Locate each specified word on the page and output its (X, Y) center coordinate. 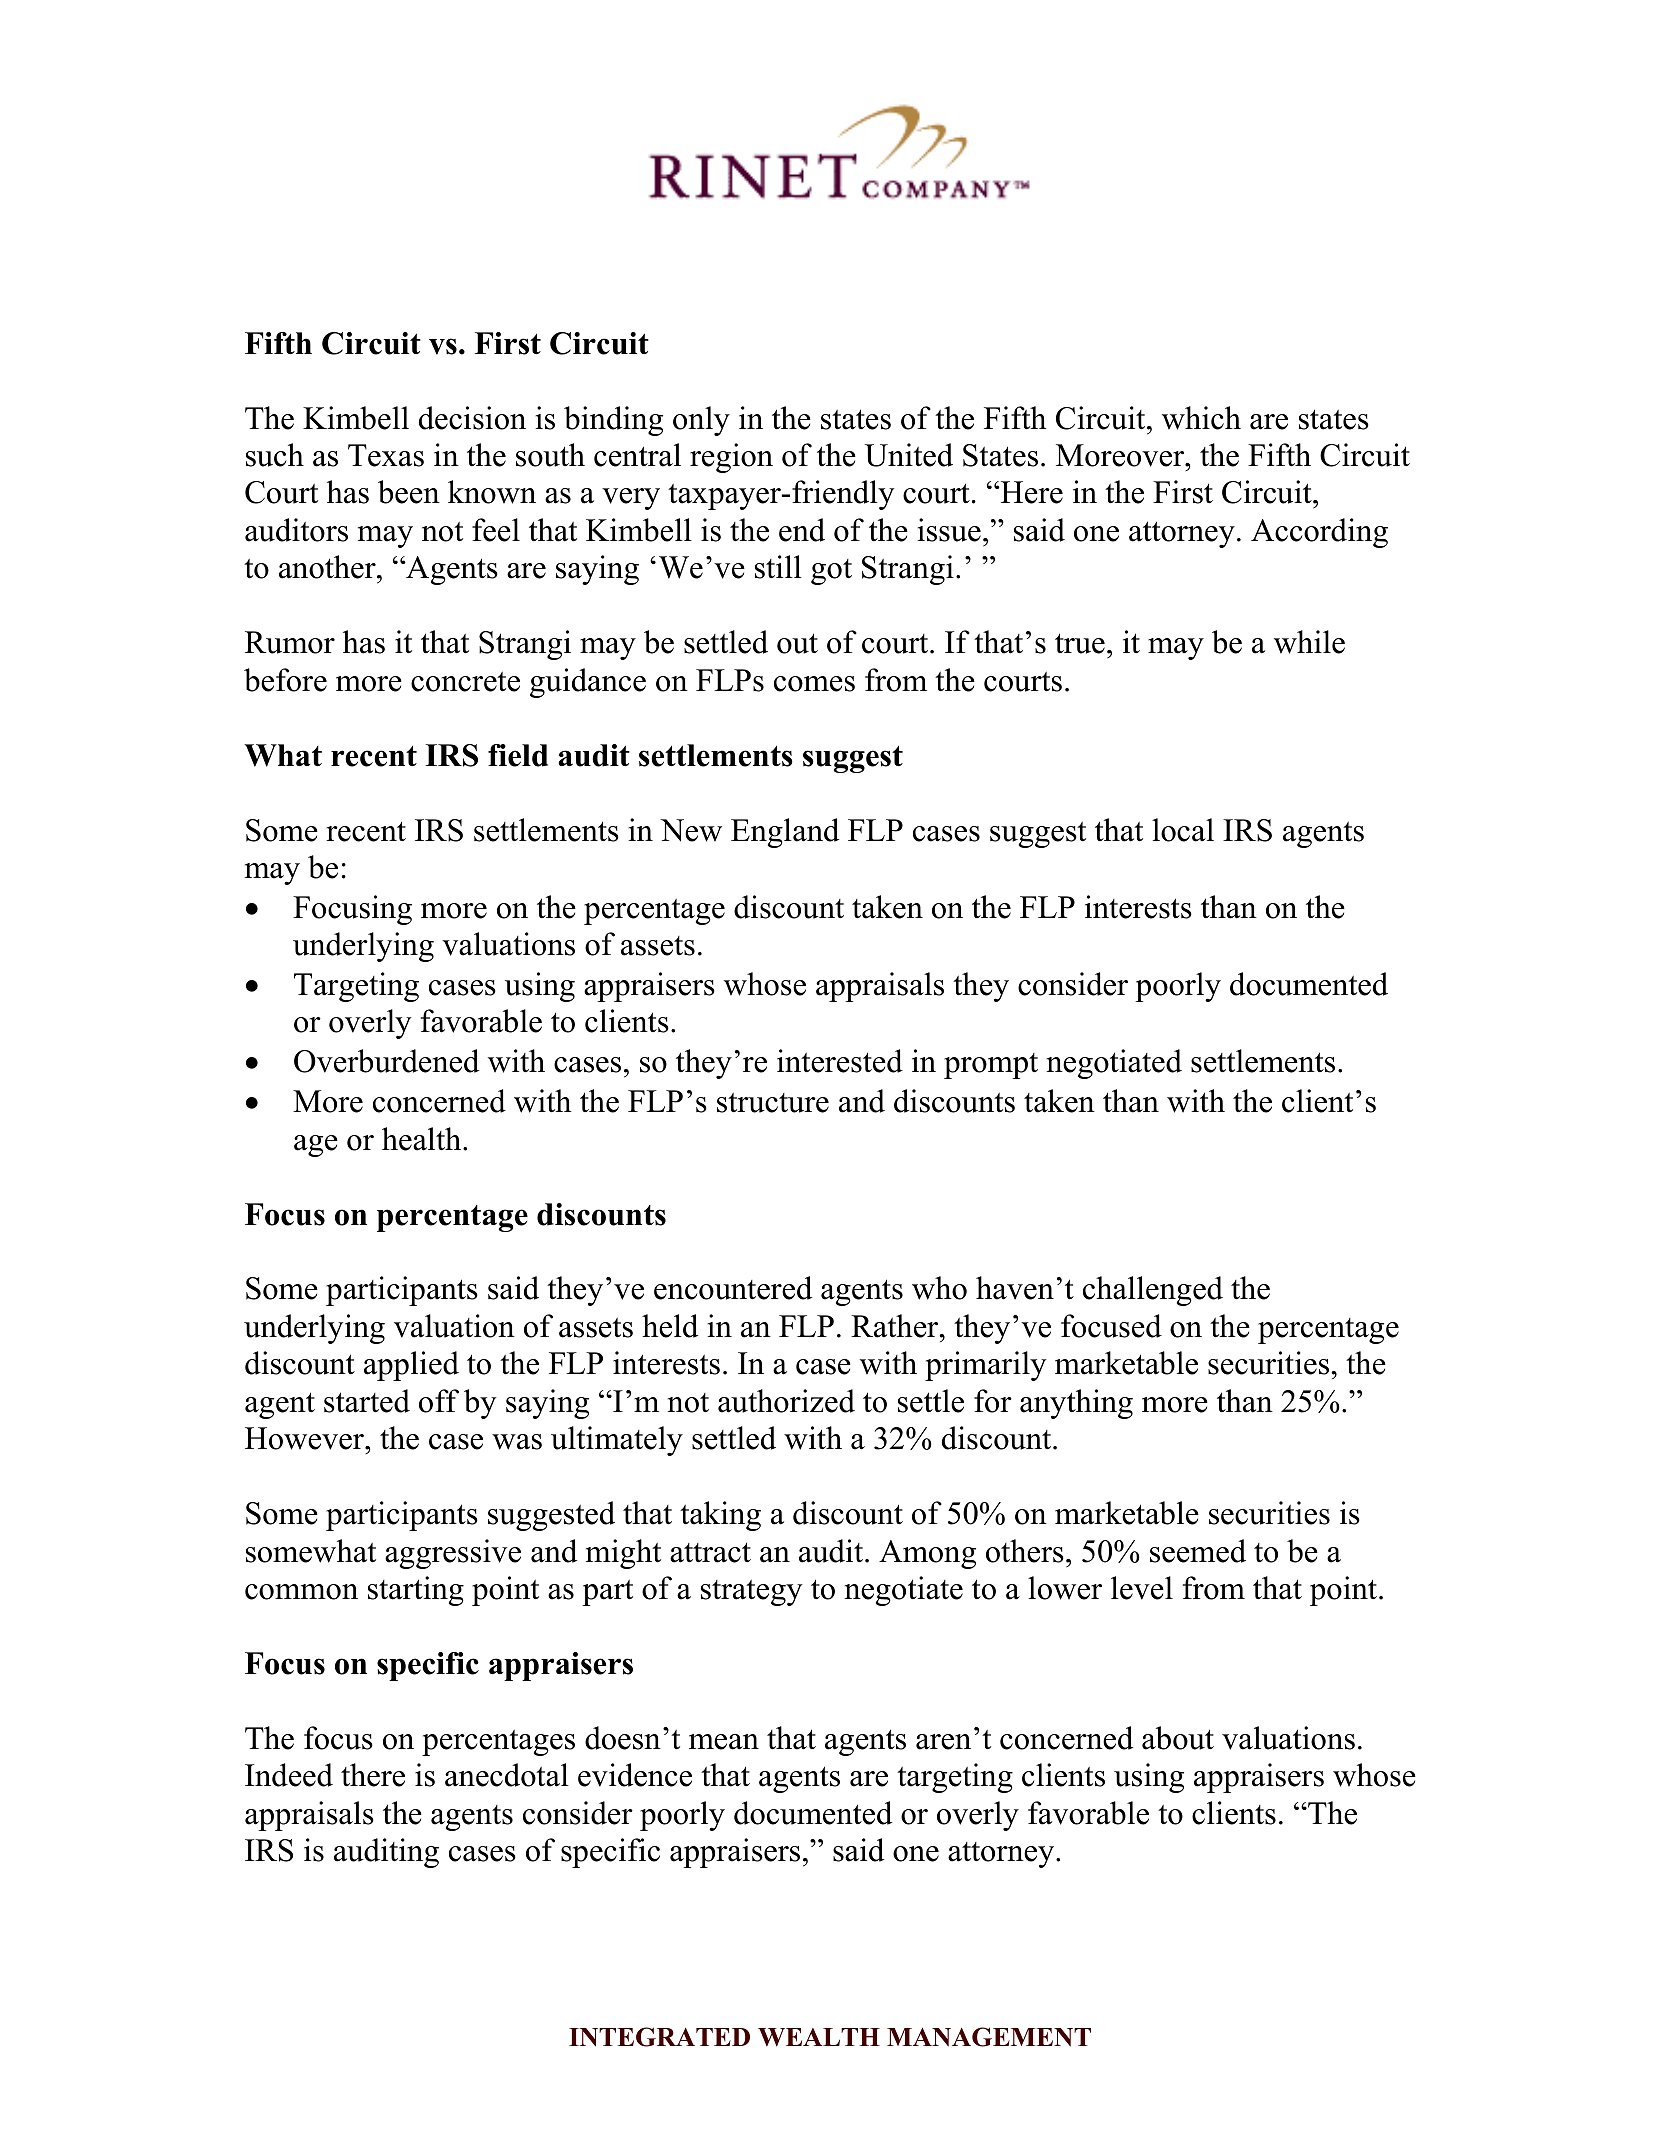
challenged (1153, 1291)
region (731, 458)
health (423, 1139)
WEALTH (819, 2037)
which (1201, 418)
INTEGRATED (659, 2037)
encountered (733, 1288)
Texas (386, 455)
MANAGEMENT (989, 2037)
